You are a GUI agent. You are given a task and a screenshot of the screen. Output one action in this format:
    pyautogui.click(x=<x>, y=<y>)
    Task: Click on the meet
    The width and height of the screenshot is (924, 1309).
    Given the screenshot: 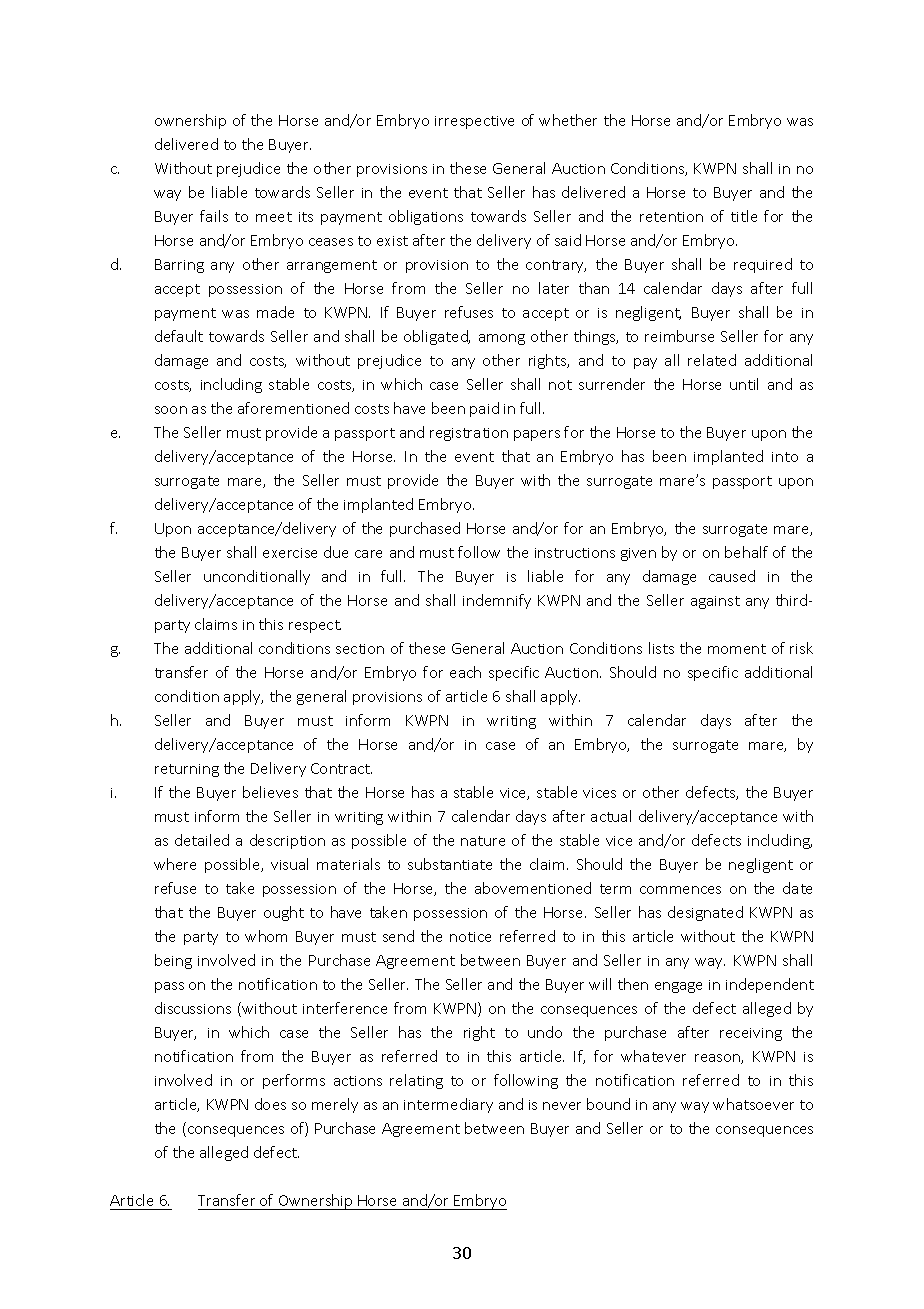 What is the action you would take?
    pyautogui.click(x=274, y=217)
